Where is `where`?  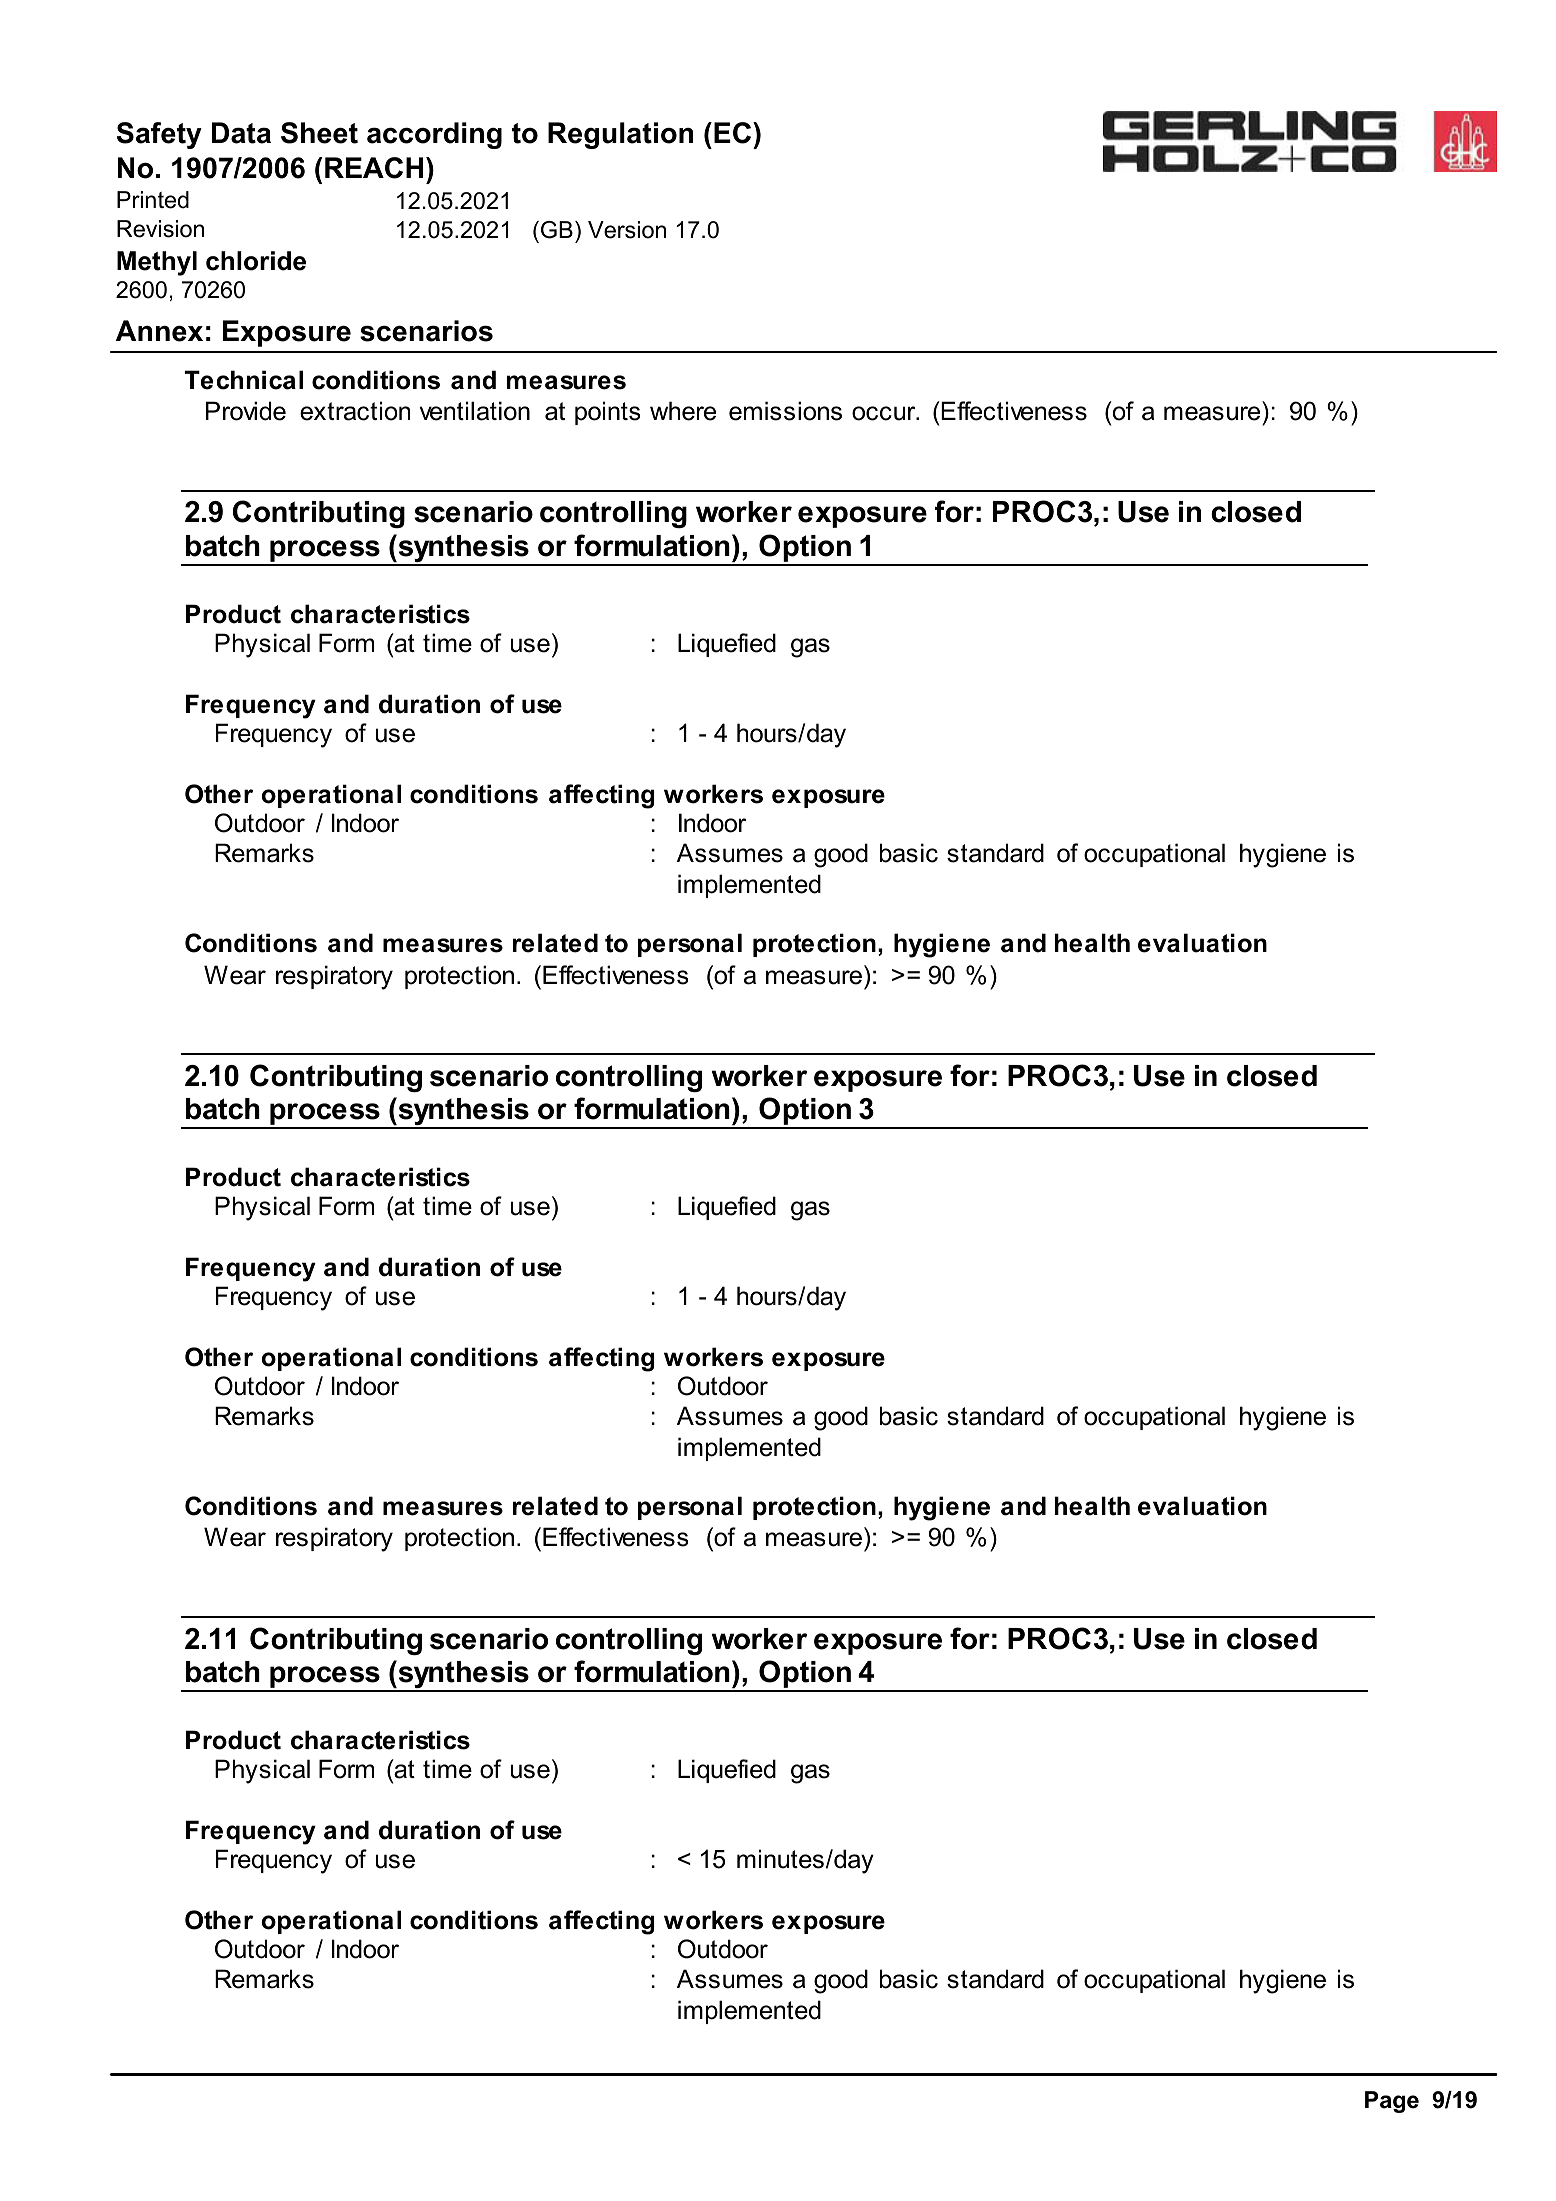
where is located at coordinates (683, 411).
